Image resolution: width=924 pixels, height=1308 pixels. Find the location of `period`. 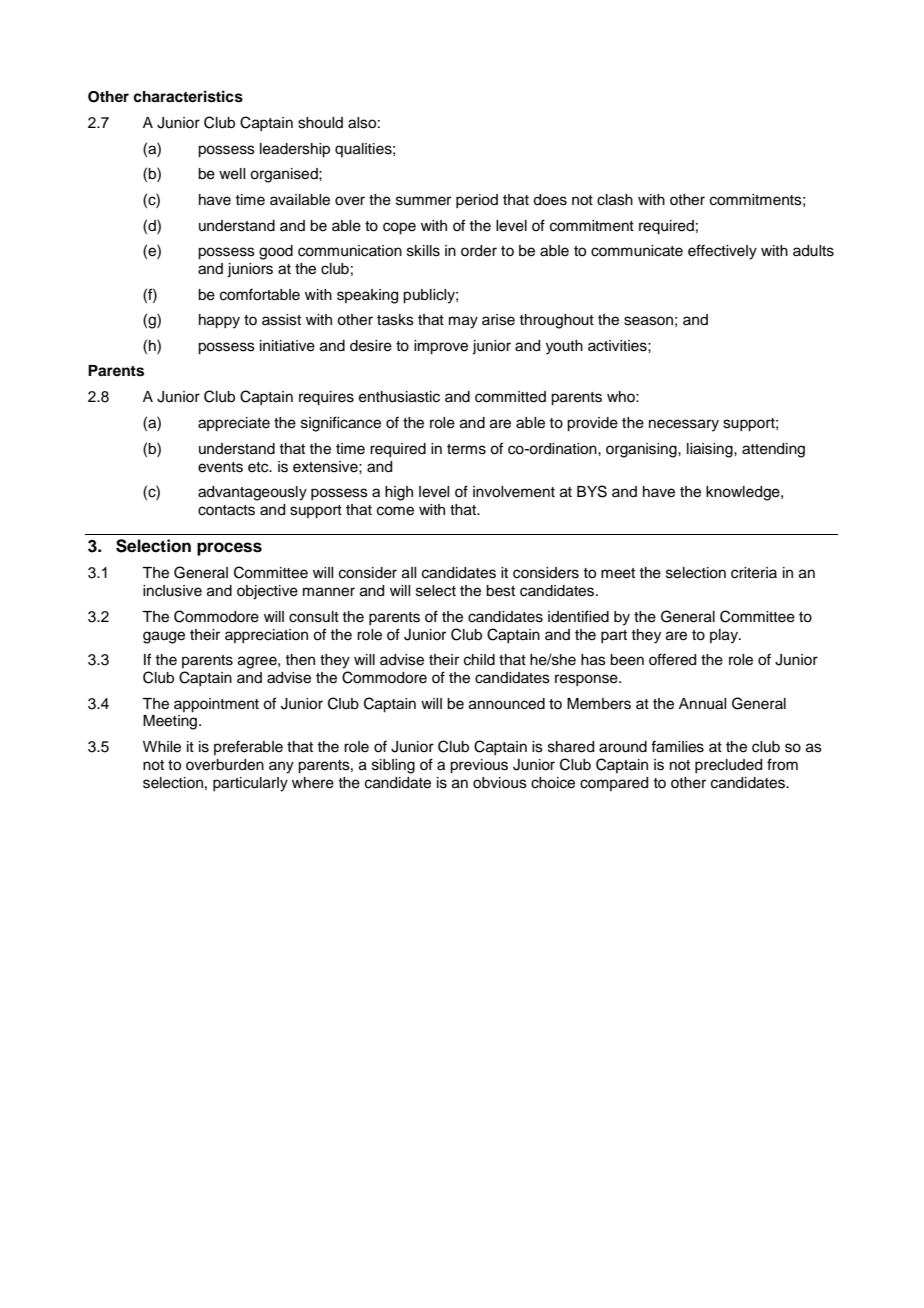

period is located at coordinates (477, 201).
